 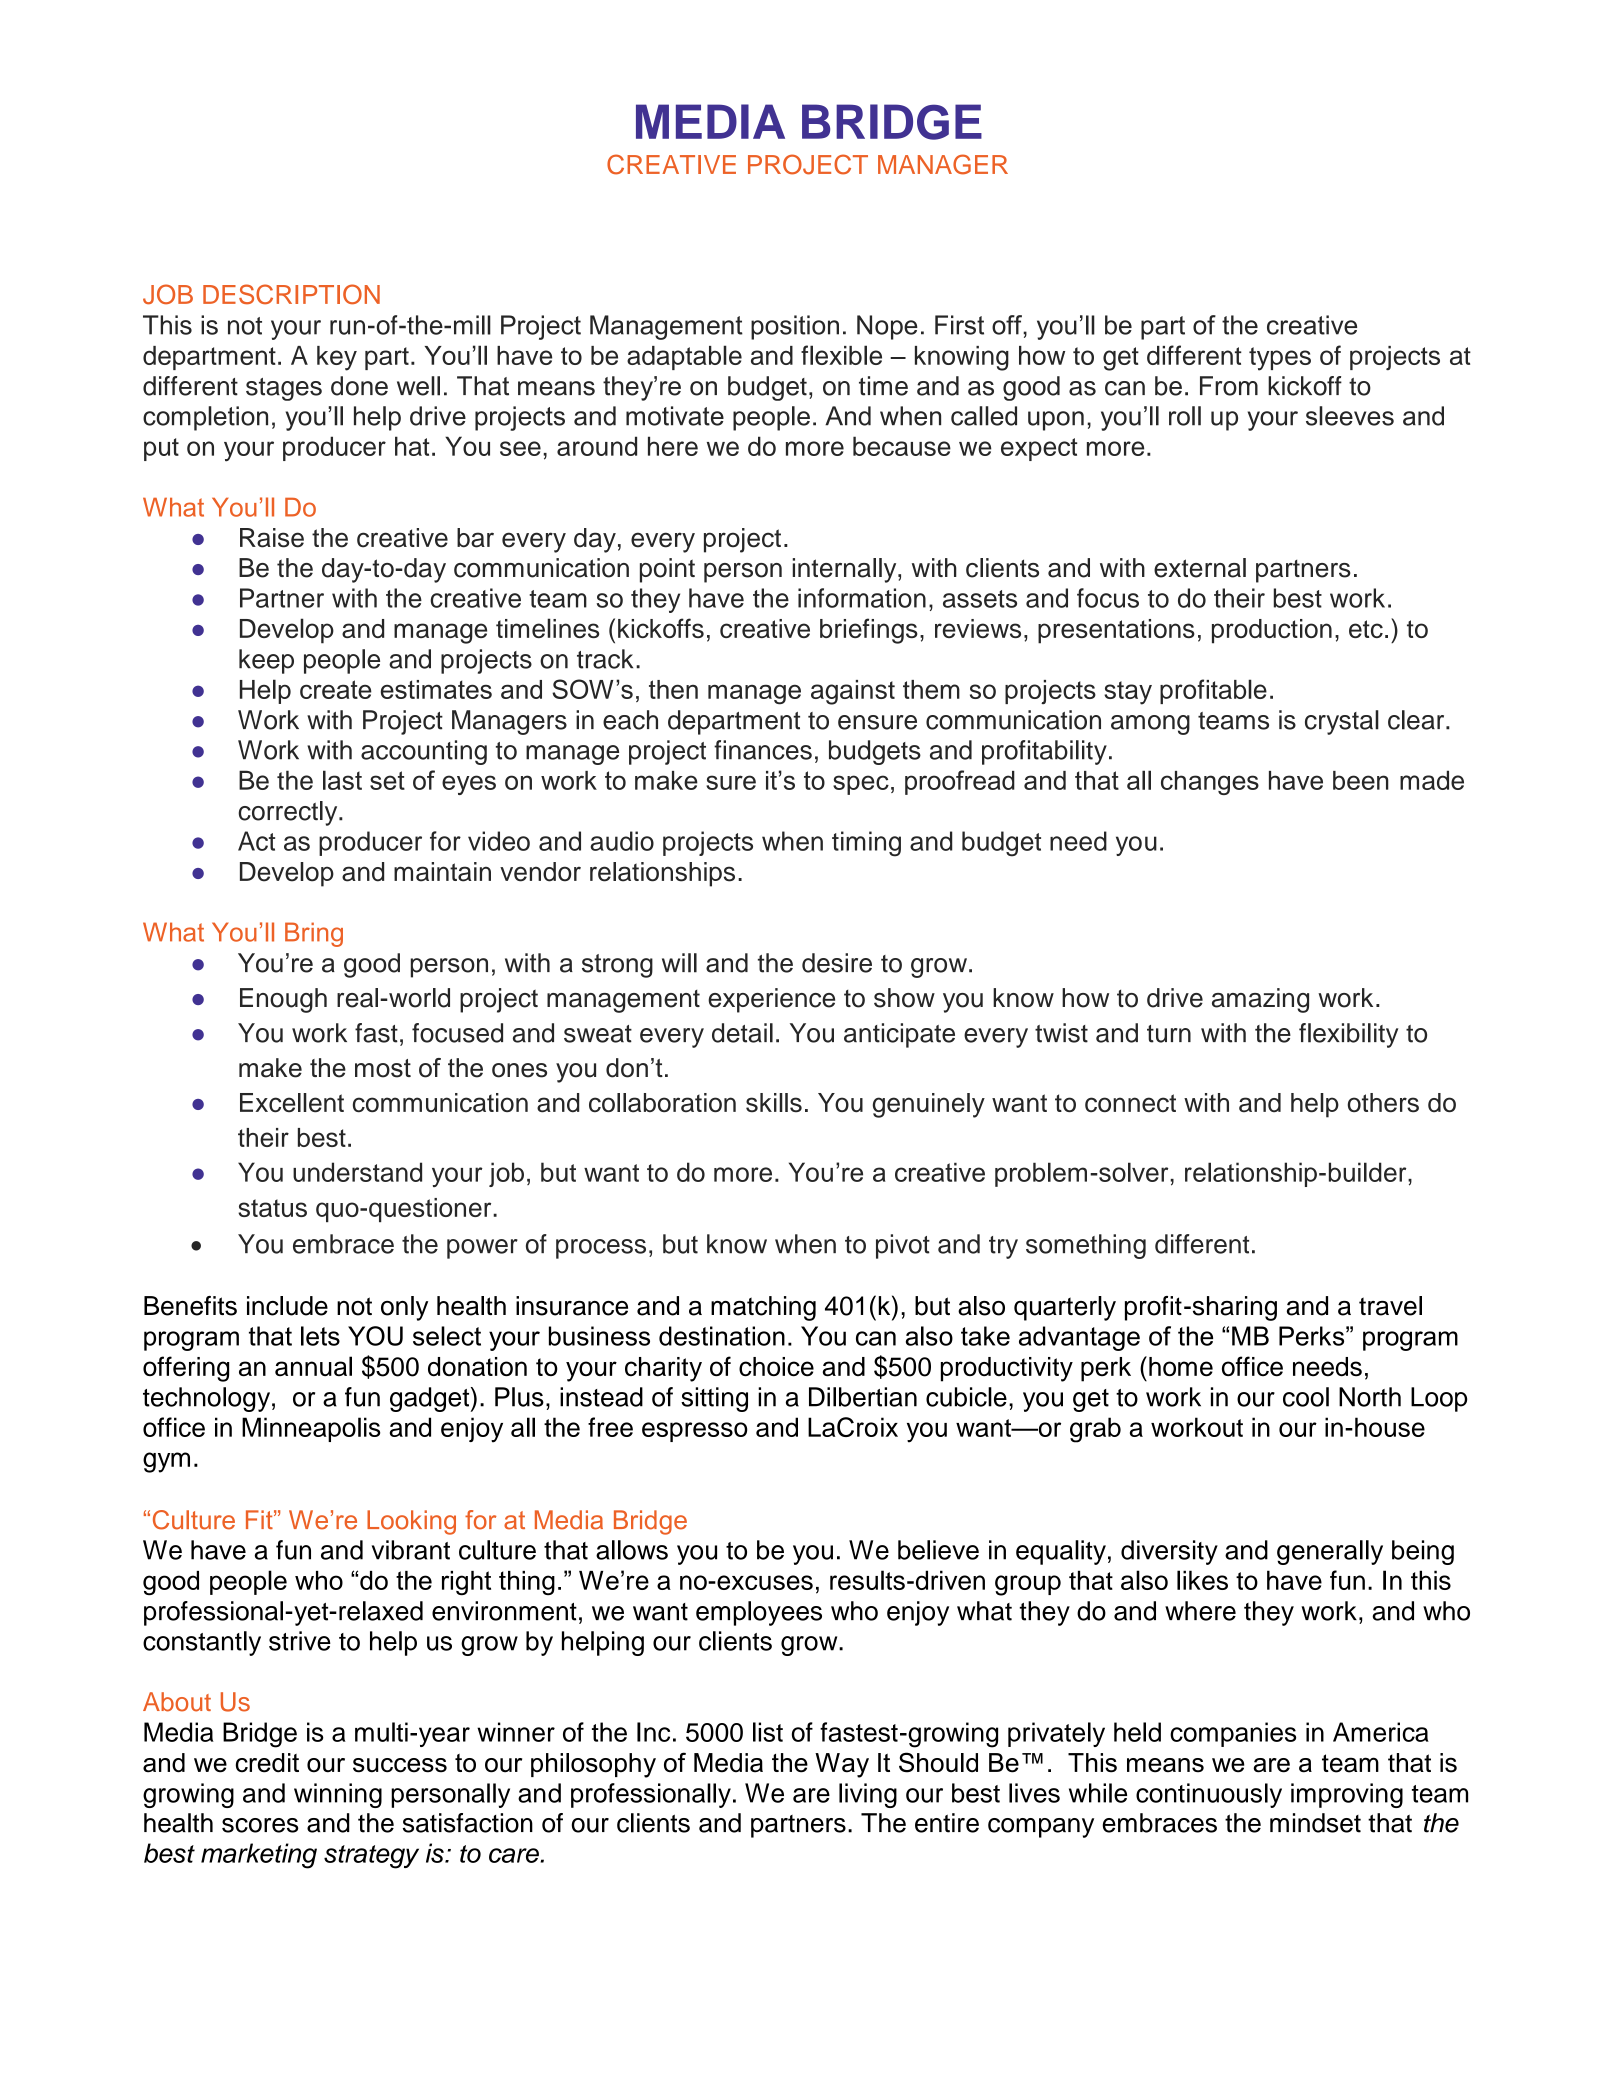 I want to click on Excellent, so click(x=292, y=1103).
